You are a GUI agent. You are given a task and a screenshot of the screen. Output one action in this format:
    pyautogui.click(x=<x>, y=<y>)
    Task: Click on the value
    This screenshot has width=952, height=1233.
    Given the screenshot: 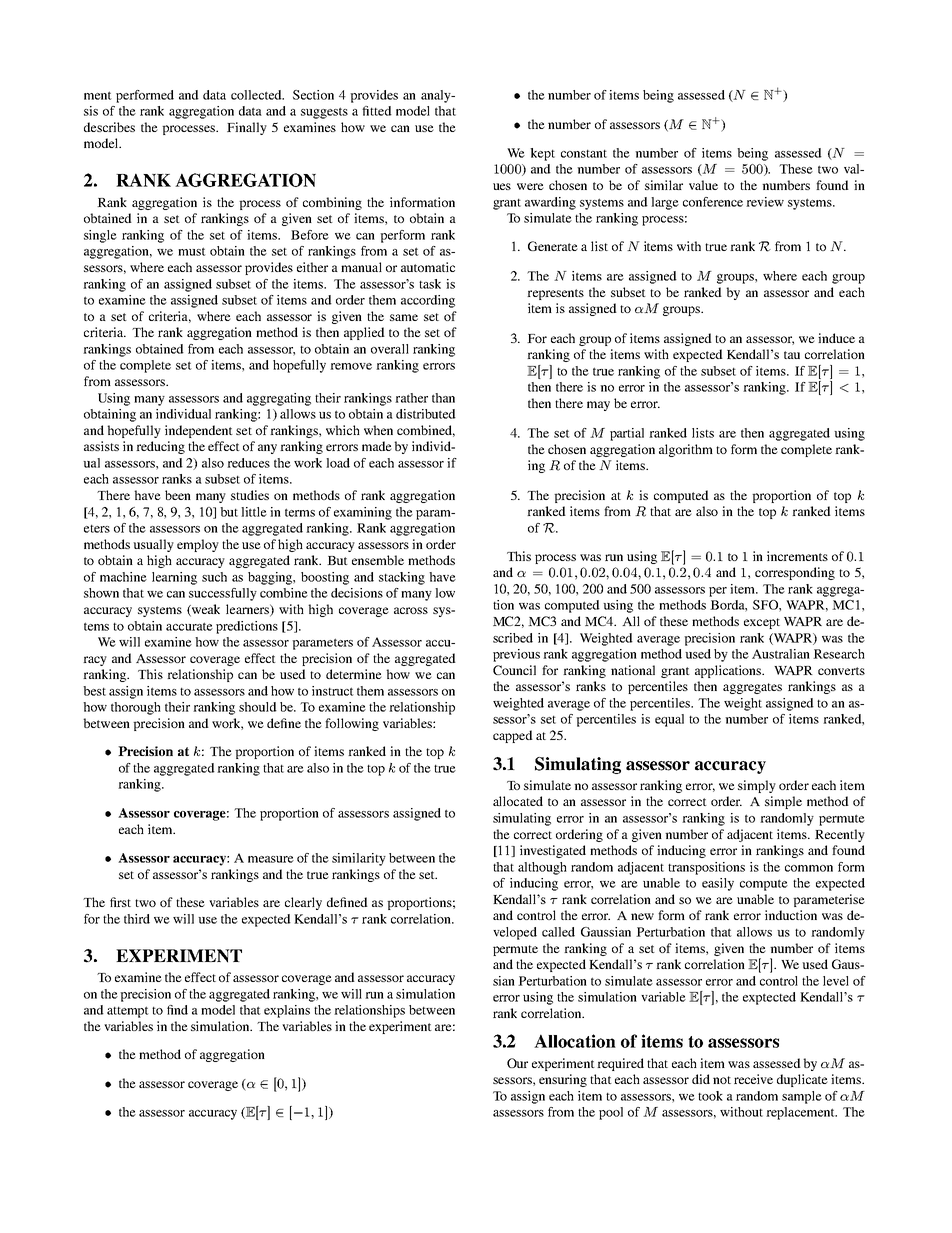 What is the action you would take?
    pyautogui.click(x=703, y=185)
